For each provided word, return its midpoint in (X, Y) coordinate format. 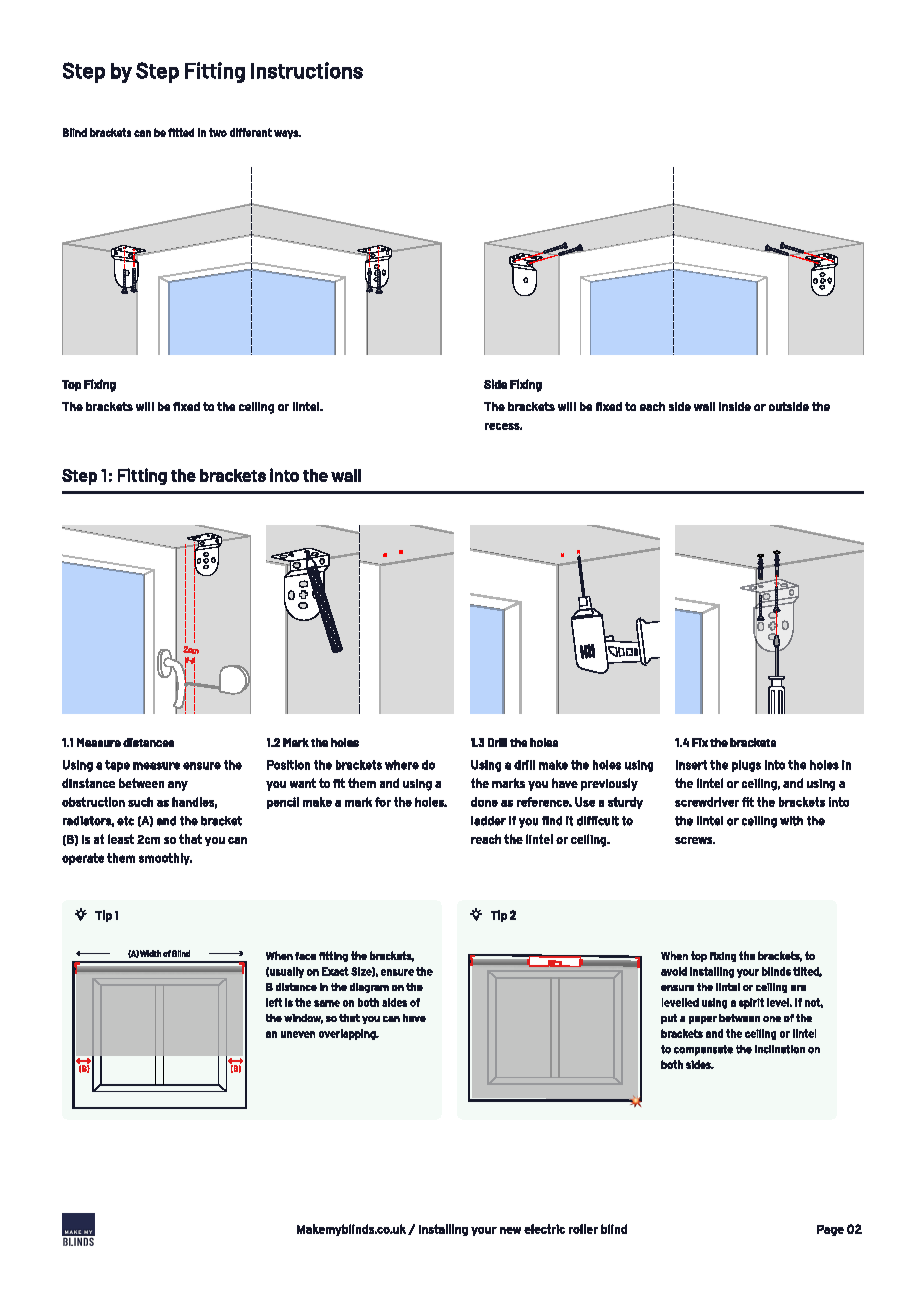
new (510, 1230)
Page (830, 1230)
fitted (181, 132)
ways (287, 134)
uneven (298, 1034)
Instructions (307, 70)
